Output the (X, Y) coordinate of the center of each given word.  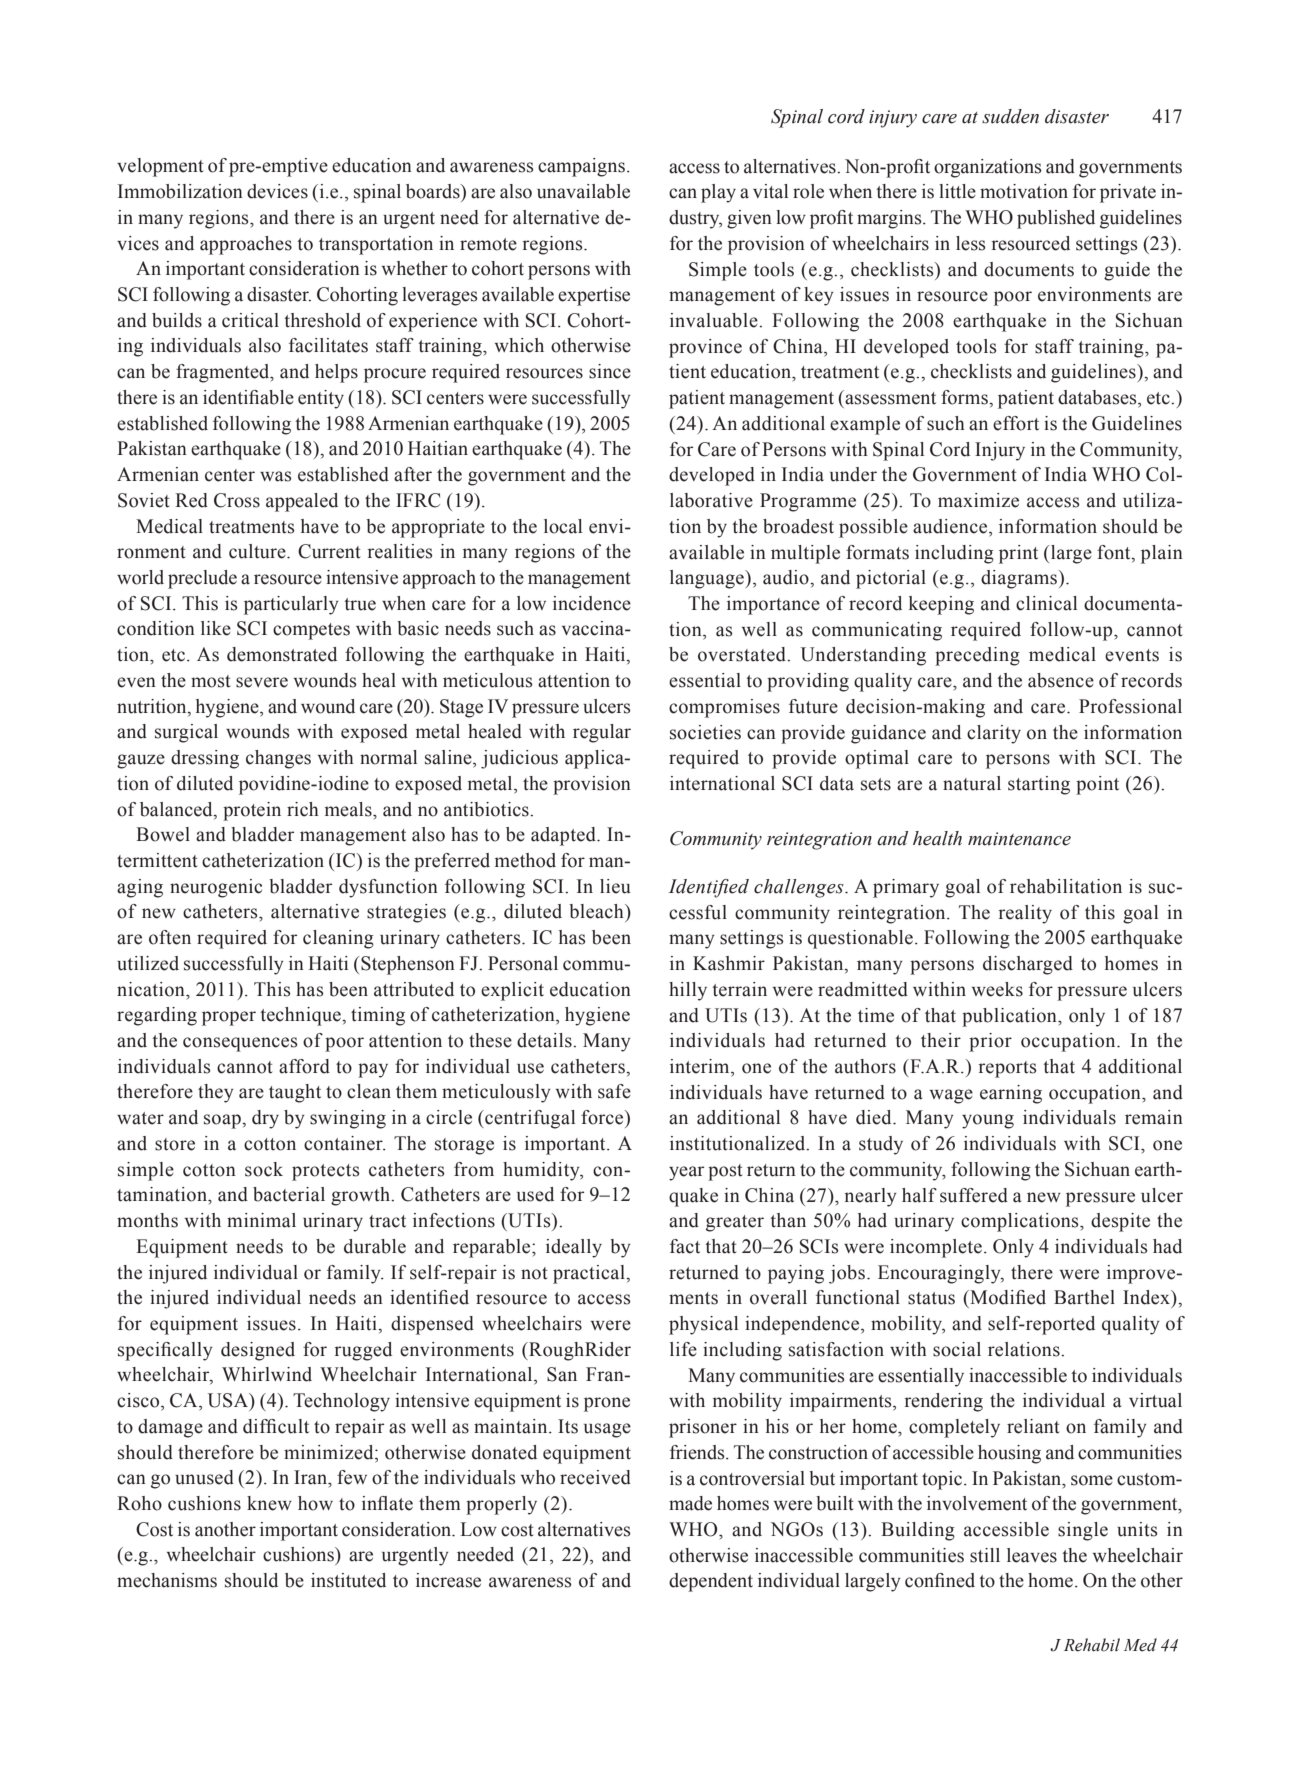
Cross (237, 500)
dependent (711, 1582)
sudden (1010, 116)
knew (269, 1503)
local (563, 526)
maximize (978, 500)
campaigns (581, 167)
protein (252, 811)
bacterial (289, 1194)
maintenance (1019, 839)
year (686, 1173)
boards (434, 191)
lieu (615, 886)
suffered (974, 1195)
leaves (1032, 1555)
